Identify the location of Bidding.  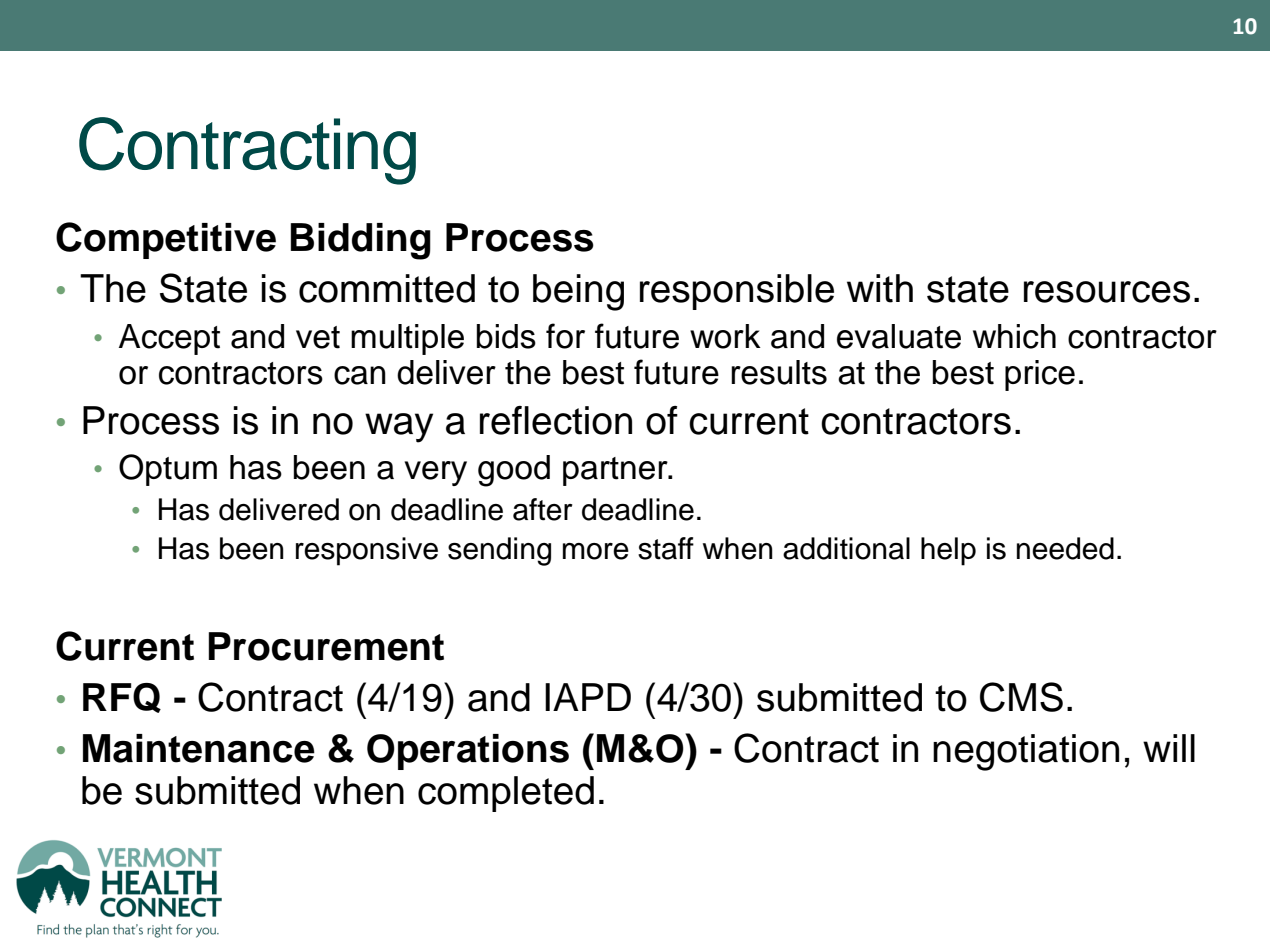
(361, 241).
